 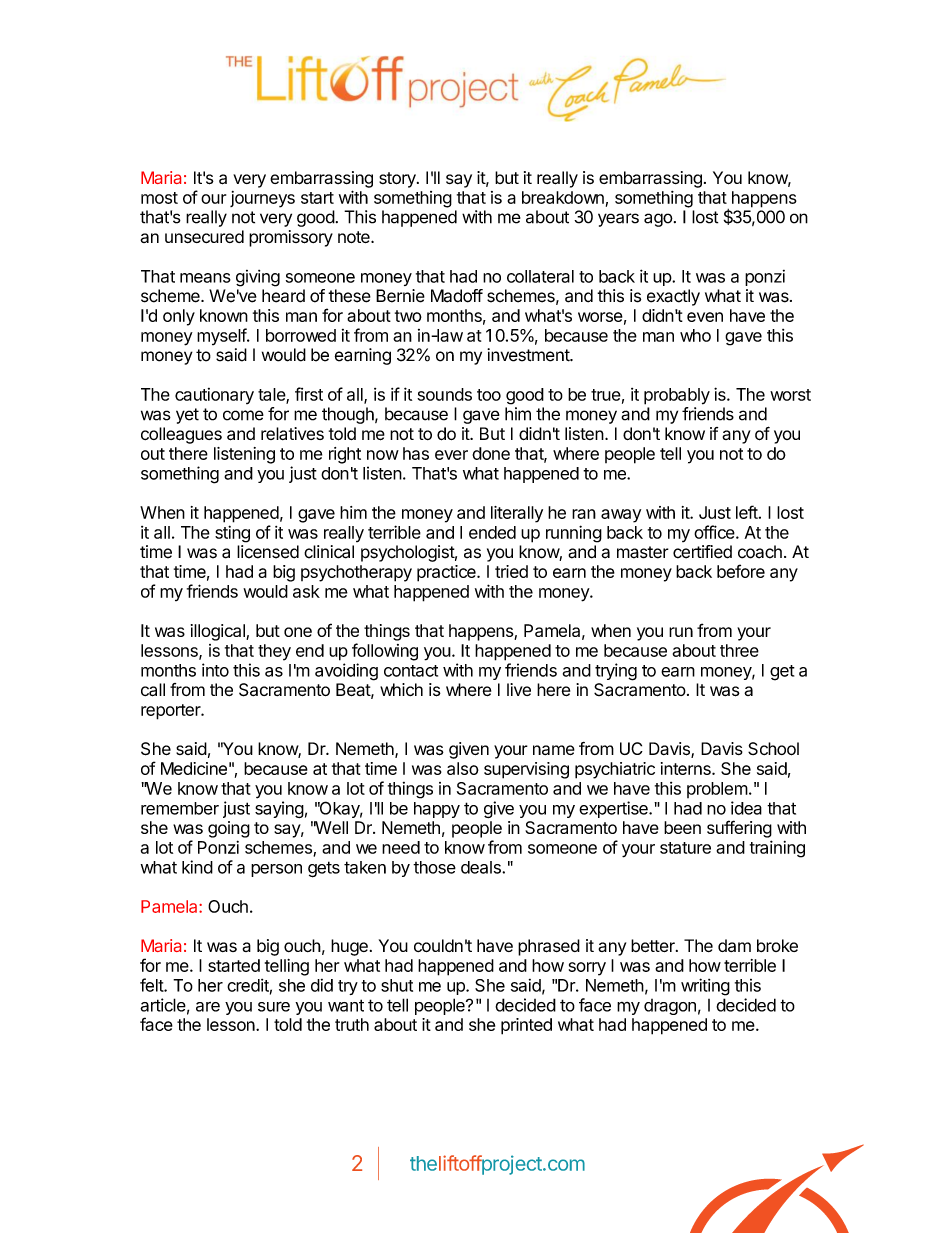 What do you see at coordinates (705, 987) in the screenshot?
I see `writing` at bounding box center [705, 987].
